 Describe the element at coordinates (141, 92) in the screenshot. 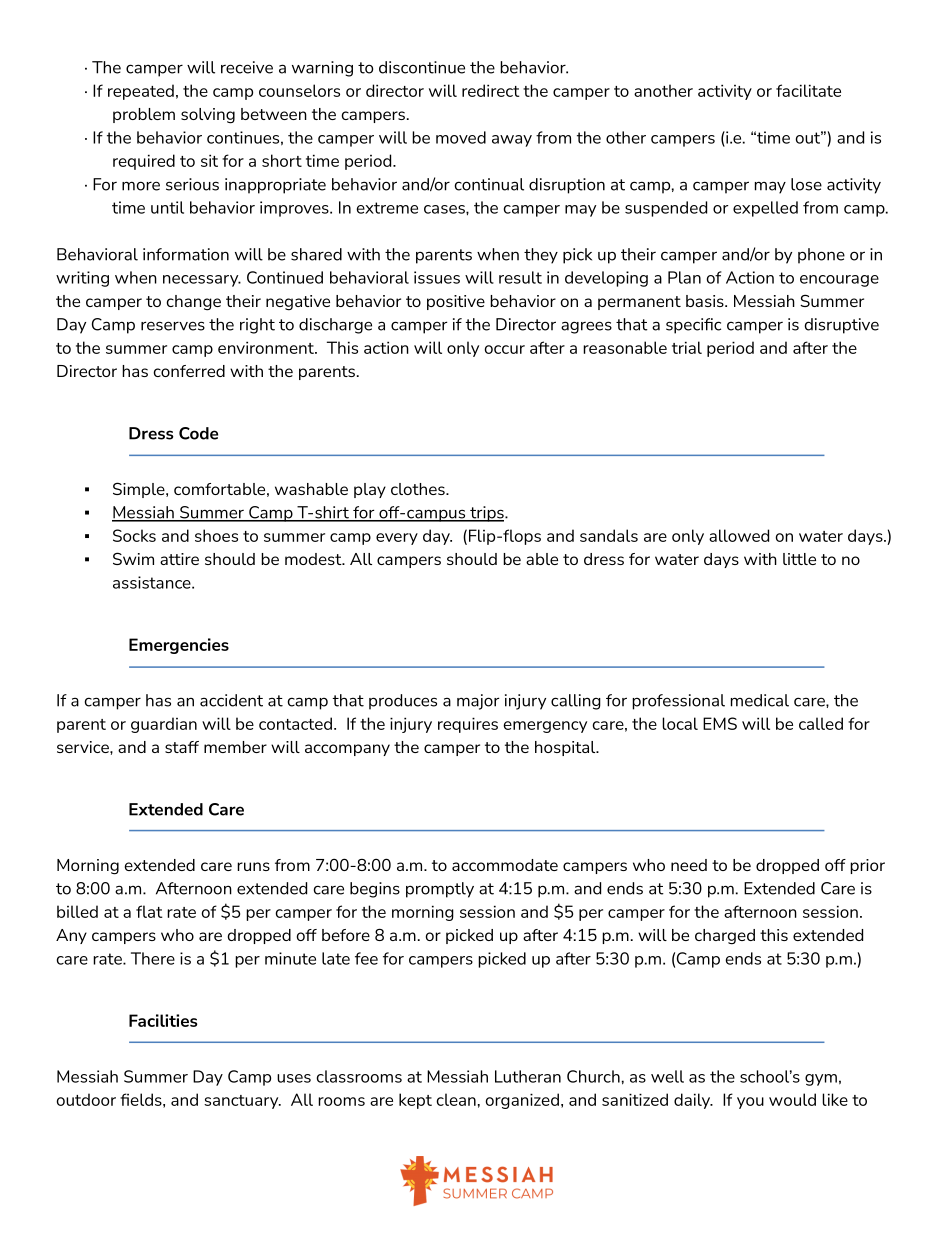

I see `repeated` at that location.
